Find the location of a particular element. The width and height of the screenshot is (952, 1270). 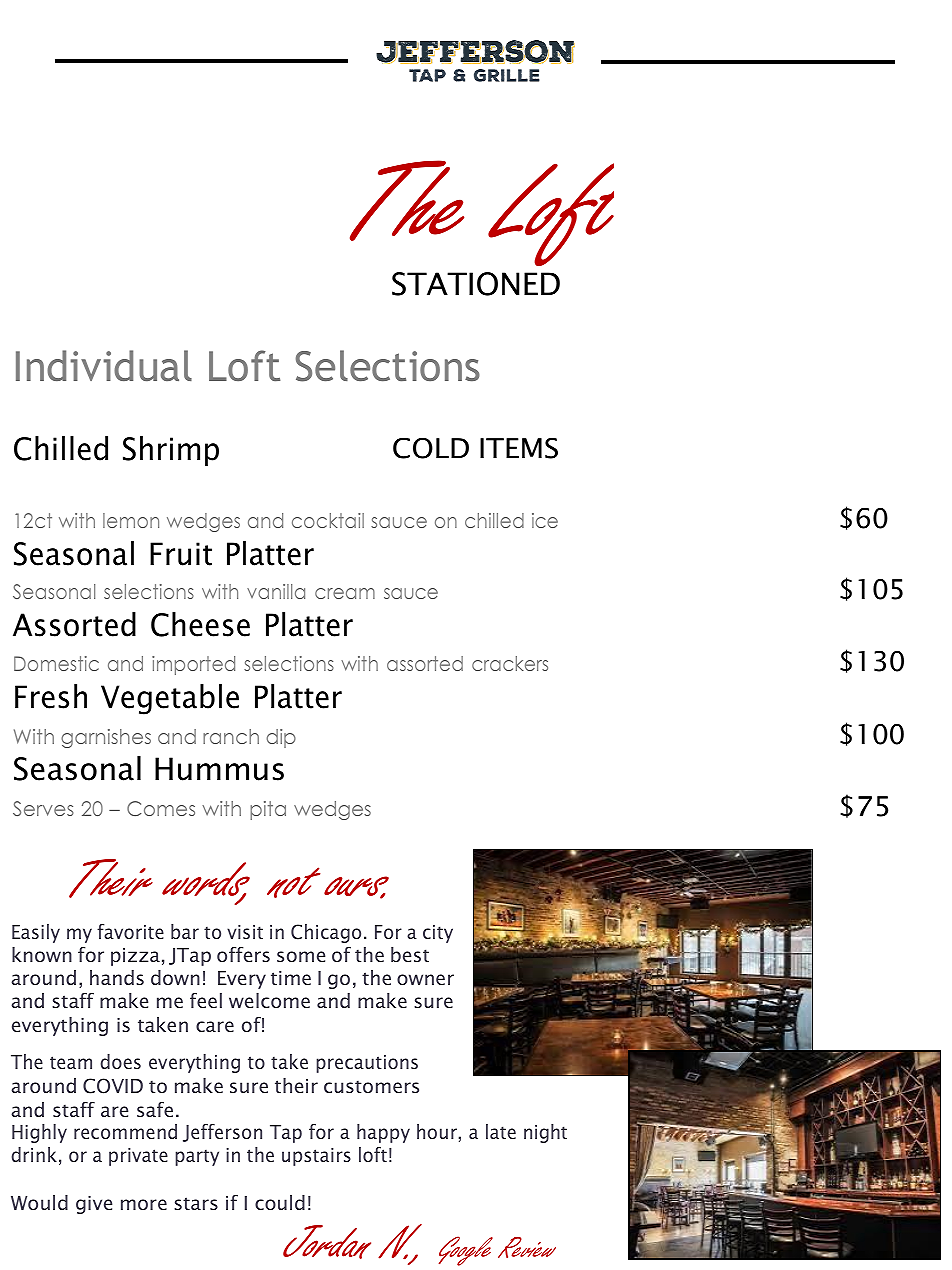

city is located at coordinates (438, 934).
